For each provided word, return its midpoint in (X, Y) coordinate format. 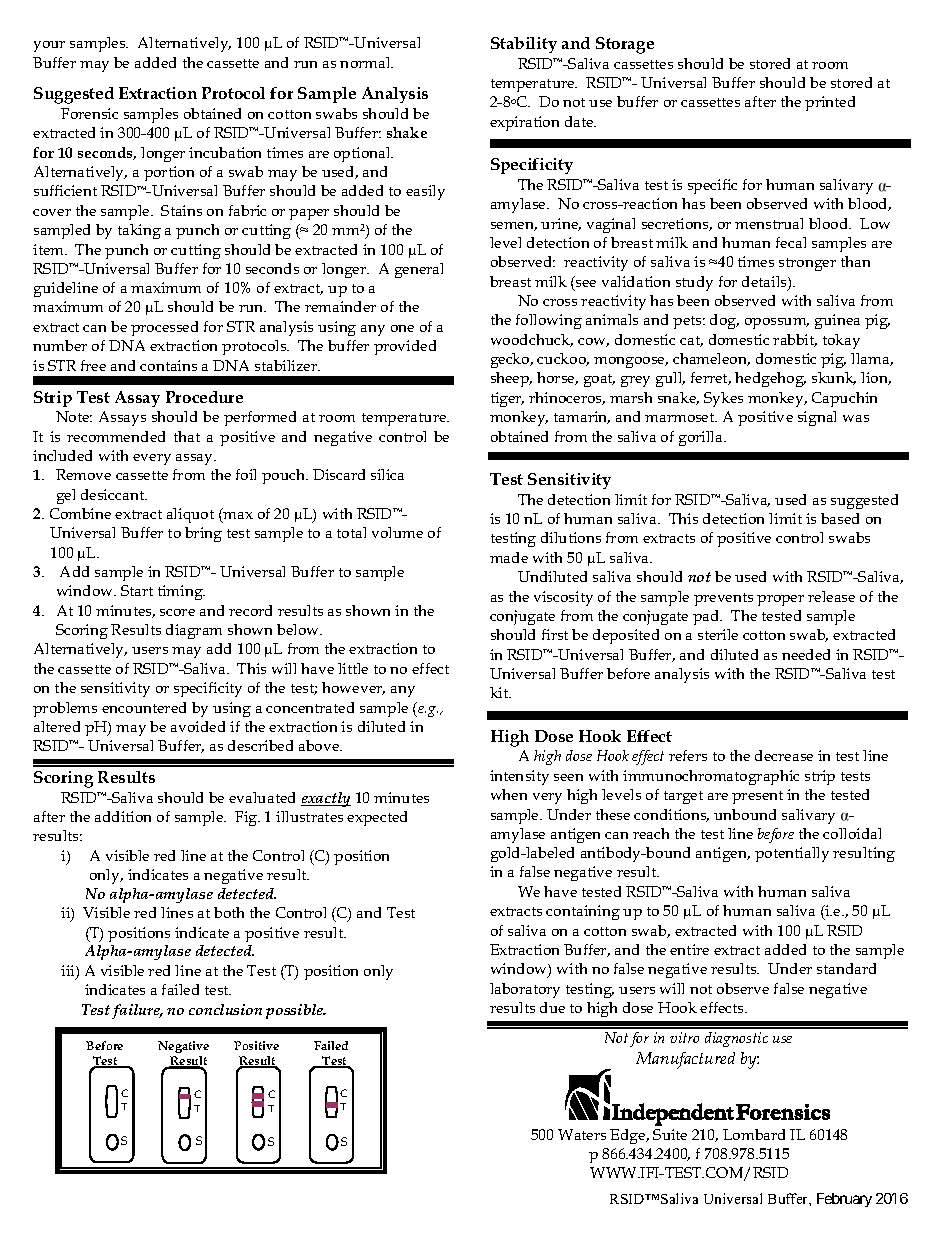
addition (123, 816)
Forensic (89, 113)
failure (137, 1011)
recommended (116, 436)
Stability (524, 45)
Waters (582, 1134)
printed (830, 103)
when (509, 794)
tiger (507, 399)
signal (817, 418)
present (757, 797)
